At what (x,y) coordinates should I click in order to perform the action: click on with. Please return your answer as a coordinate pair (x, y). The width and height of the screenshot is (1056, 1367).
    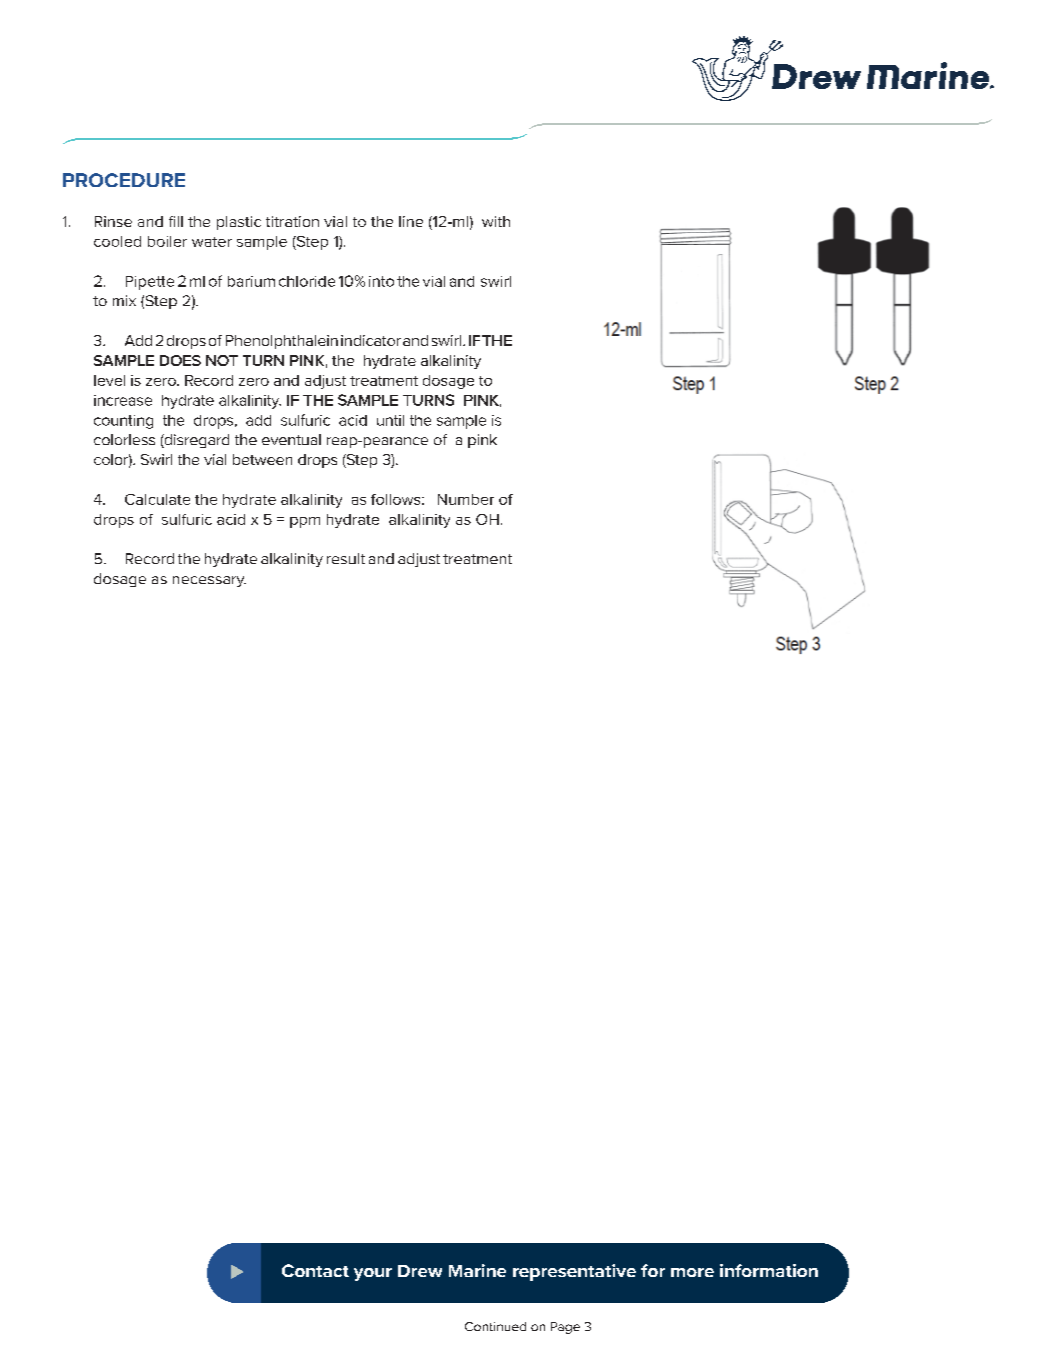
    Looking at the image, I should click on (496, 221).
